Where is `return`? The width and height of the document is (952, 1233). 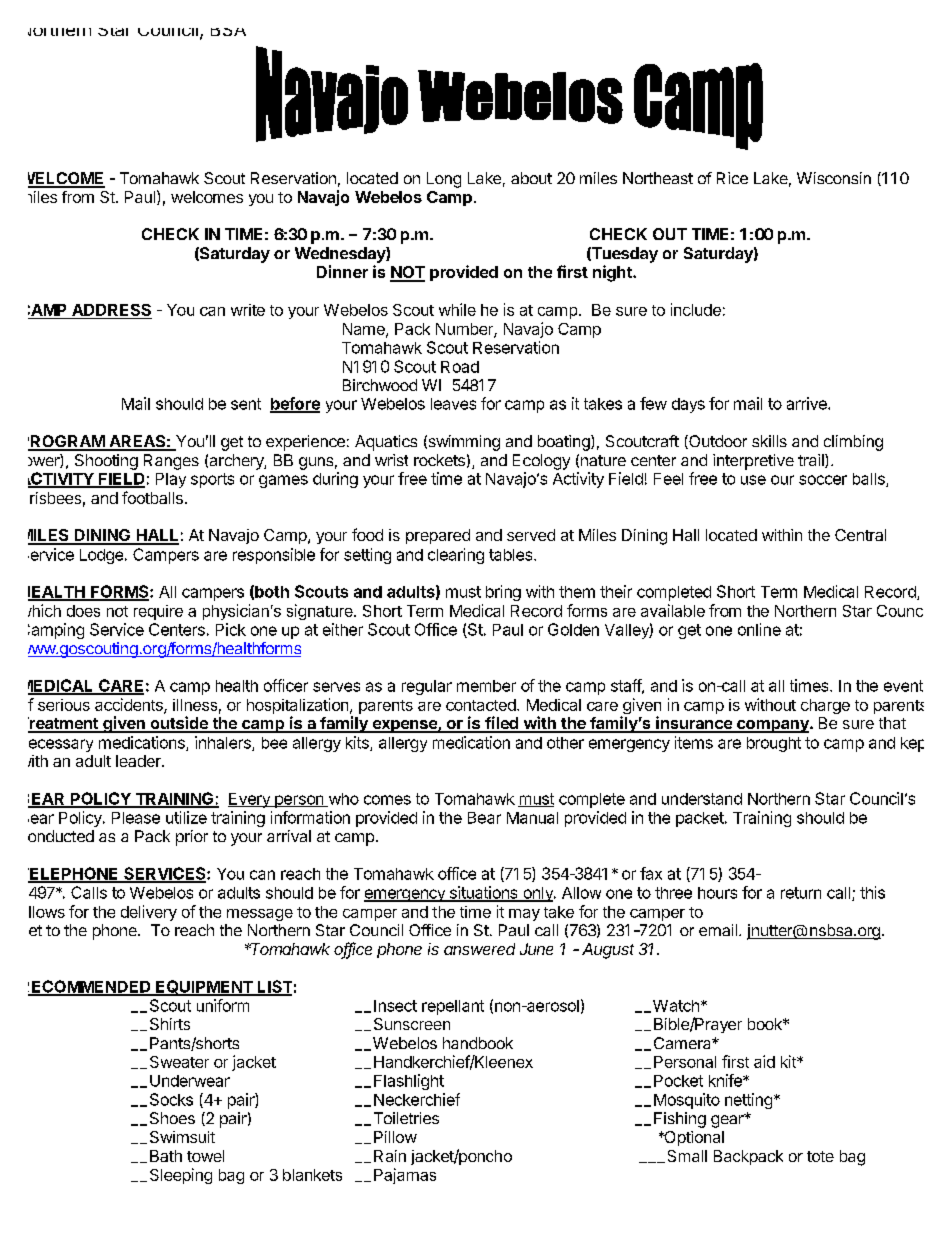 return is located at coordinates (801, 893).
